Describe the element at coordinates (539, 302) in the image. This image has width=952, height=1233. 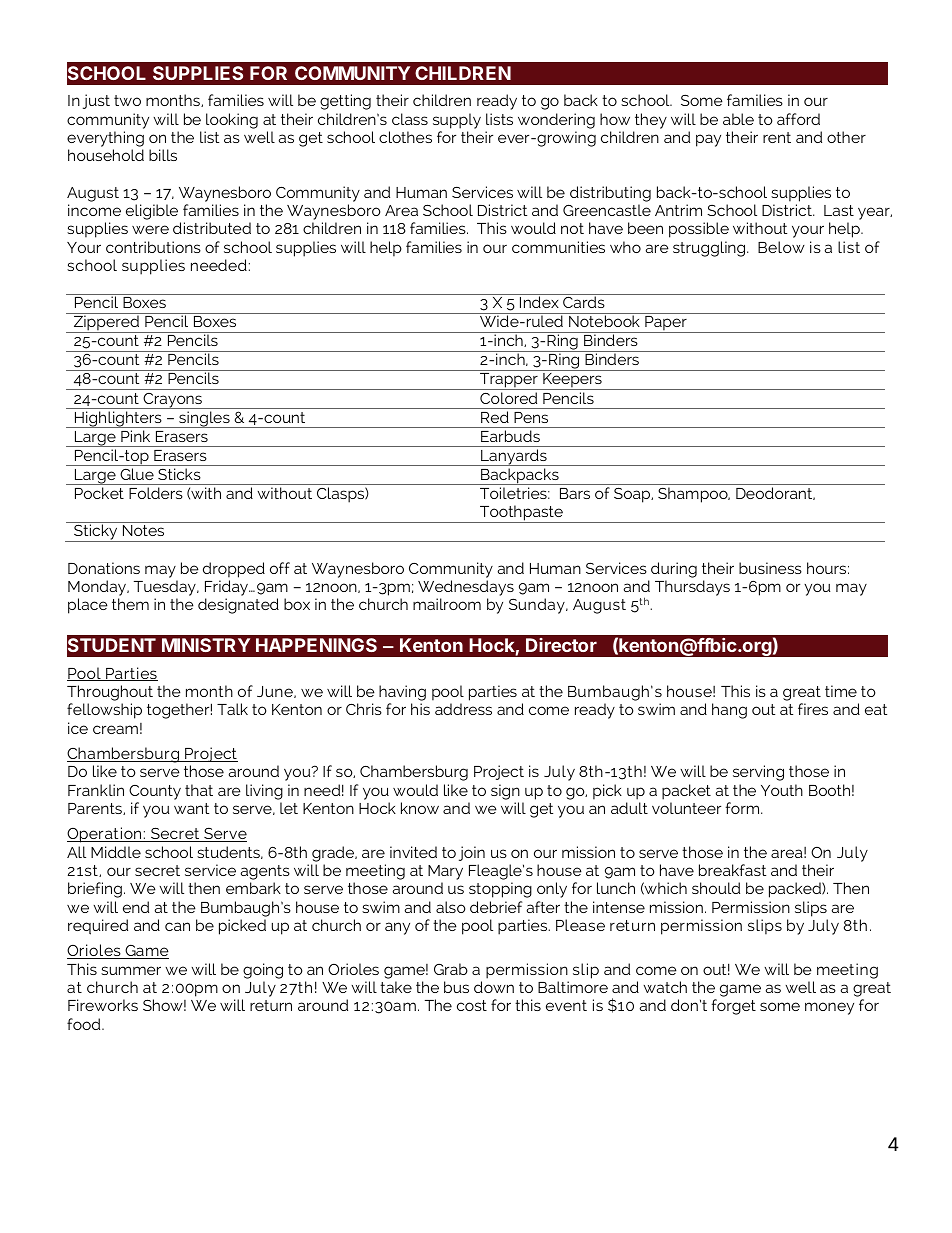
I see `Index` at that location.
